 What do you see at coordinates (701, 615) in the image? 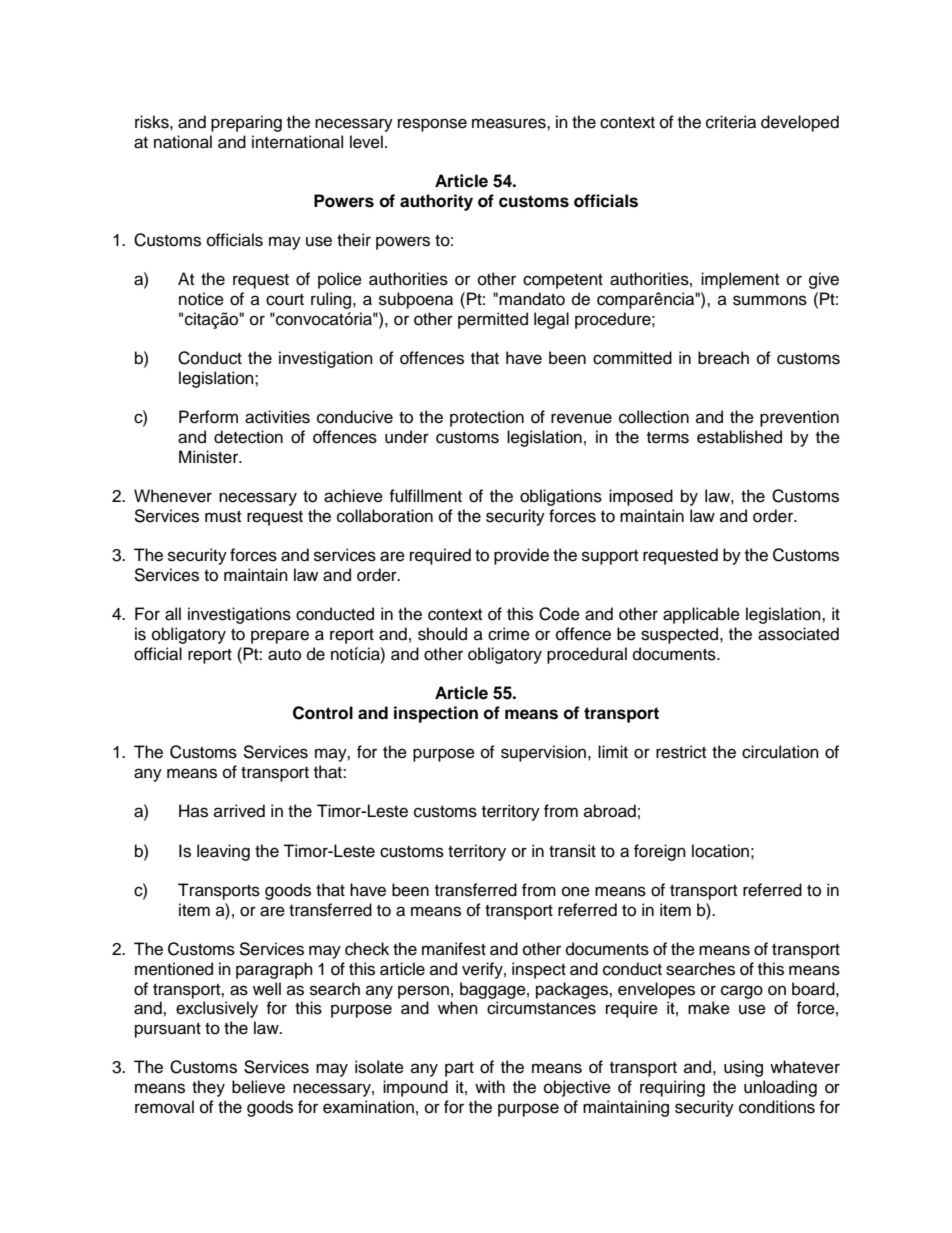
I see `applicable` at bounding box center [701, 615].
